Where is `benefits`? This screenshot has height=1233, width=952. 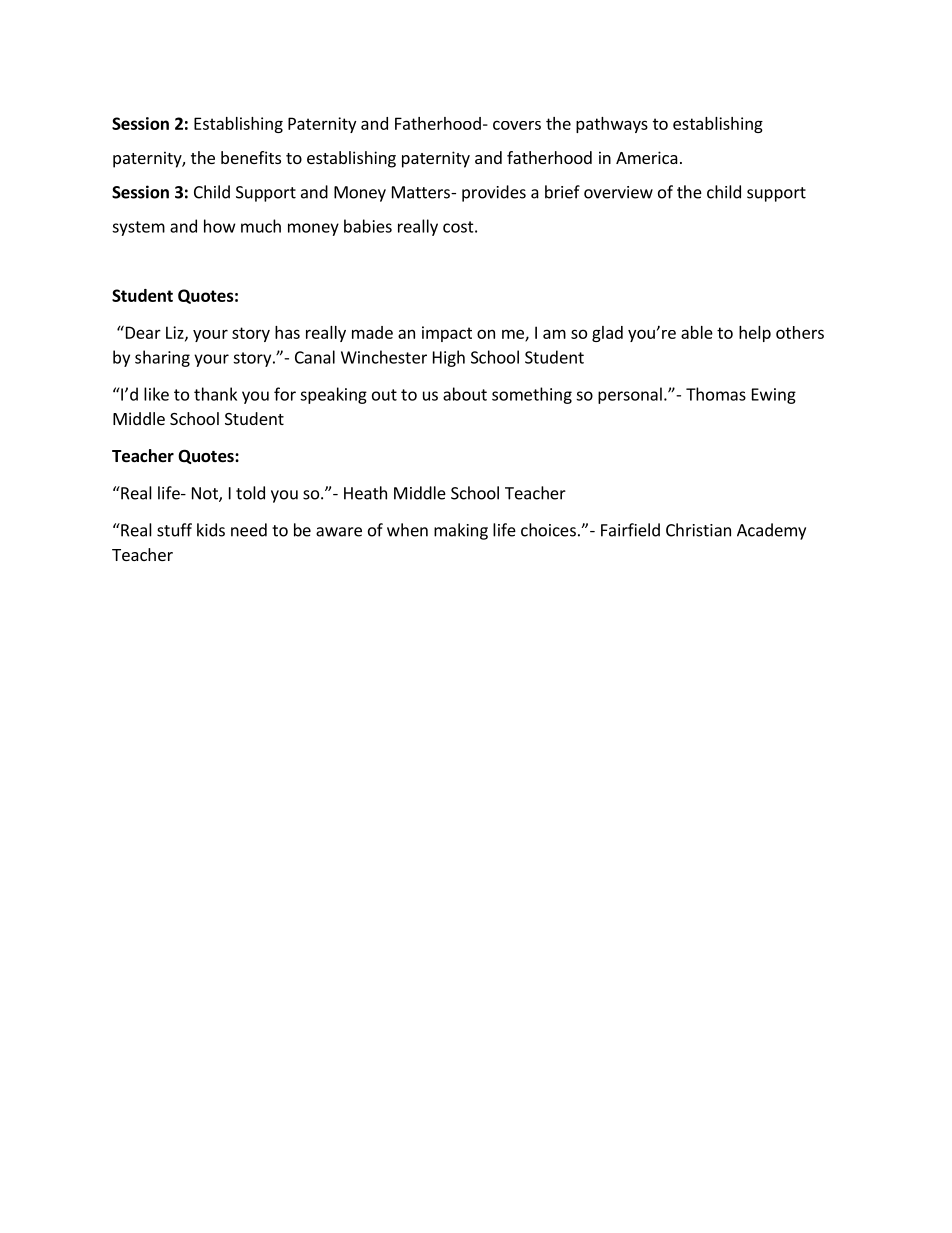
benefits is located at coordinates (251, 157).
